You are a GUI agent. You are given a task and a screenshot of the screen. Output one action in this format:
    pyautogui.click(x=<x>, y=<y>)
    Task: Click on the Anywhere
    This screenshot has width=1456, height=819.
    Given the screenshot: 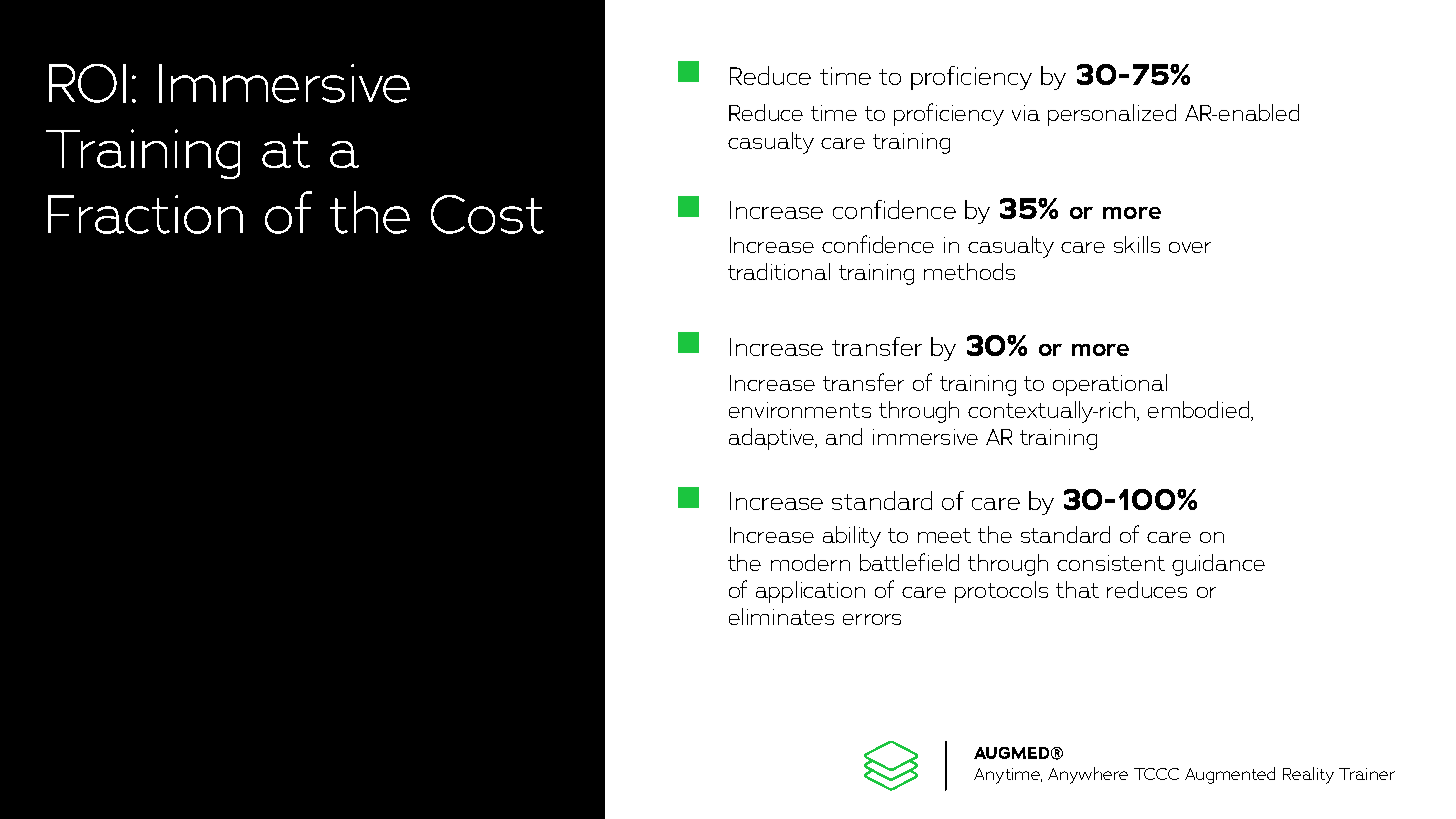 What is the action you would take?
    pyautogui.click(x=1088, y=775)
